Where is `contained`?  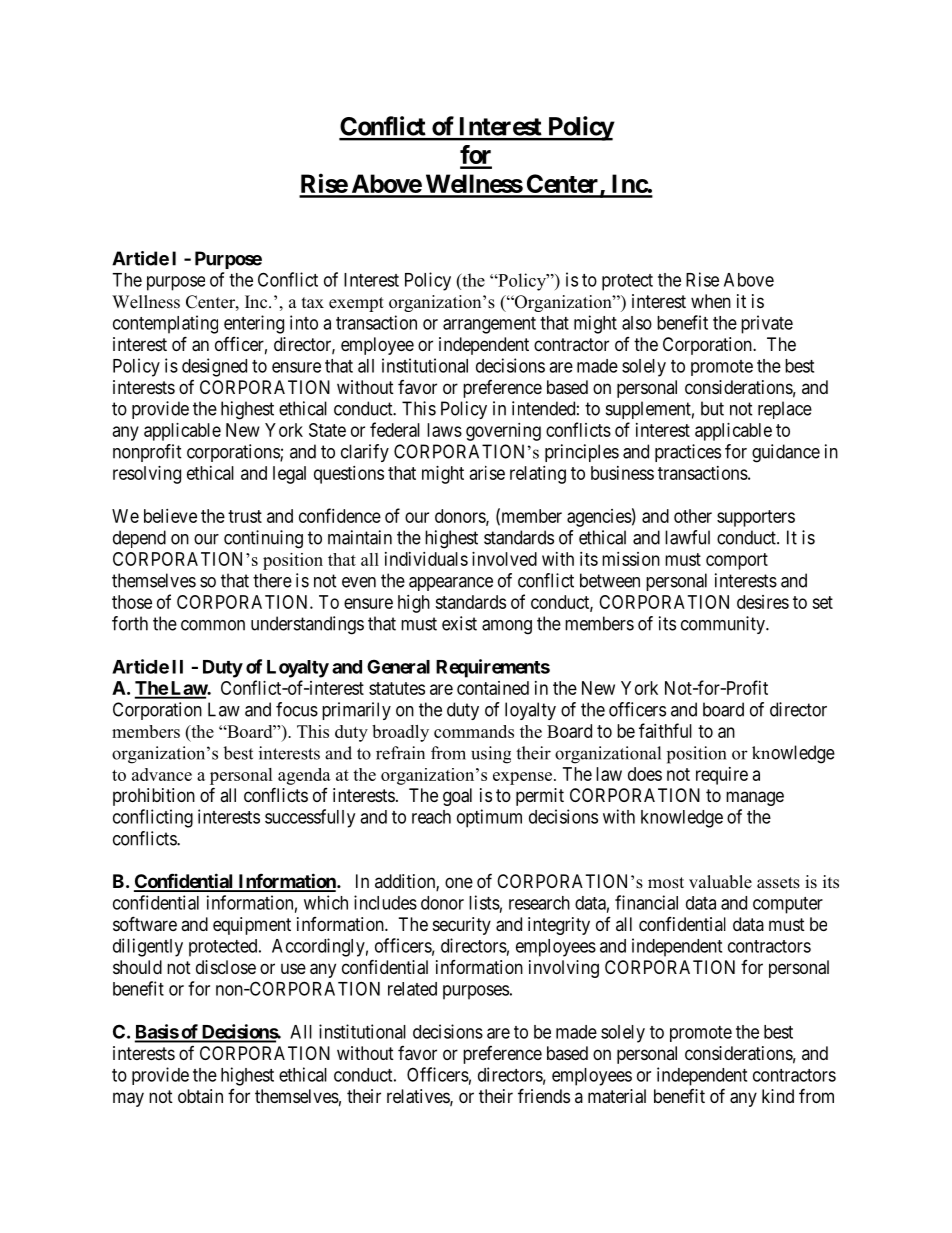 contained is located at coordinates (493, 688).
